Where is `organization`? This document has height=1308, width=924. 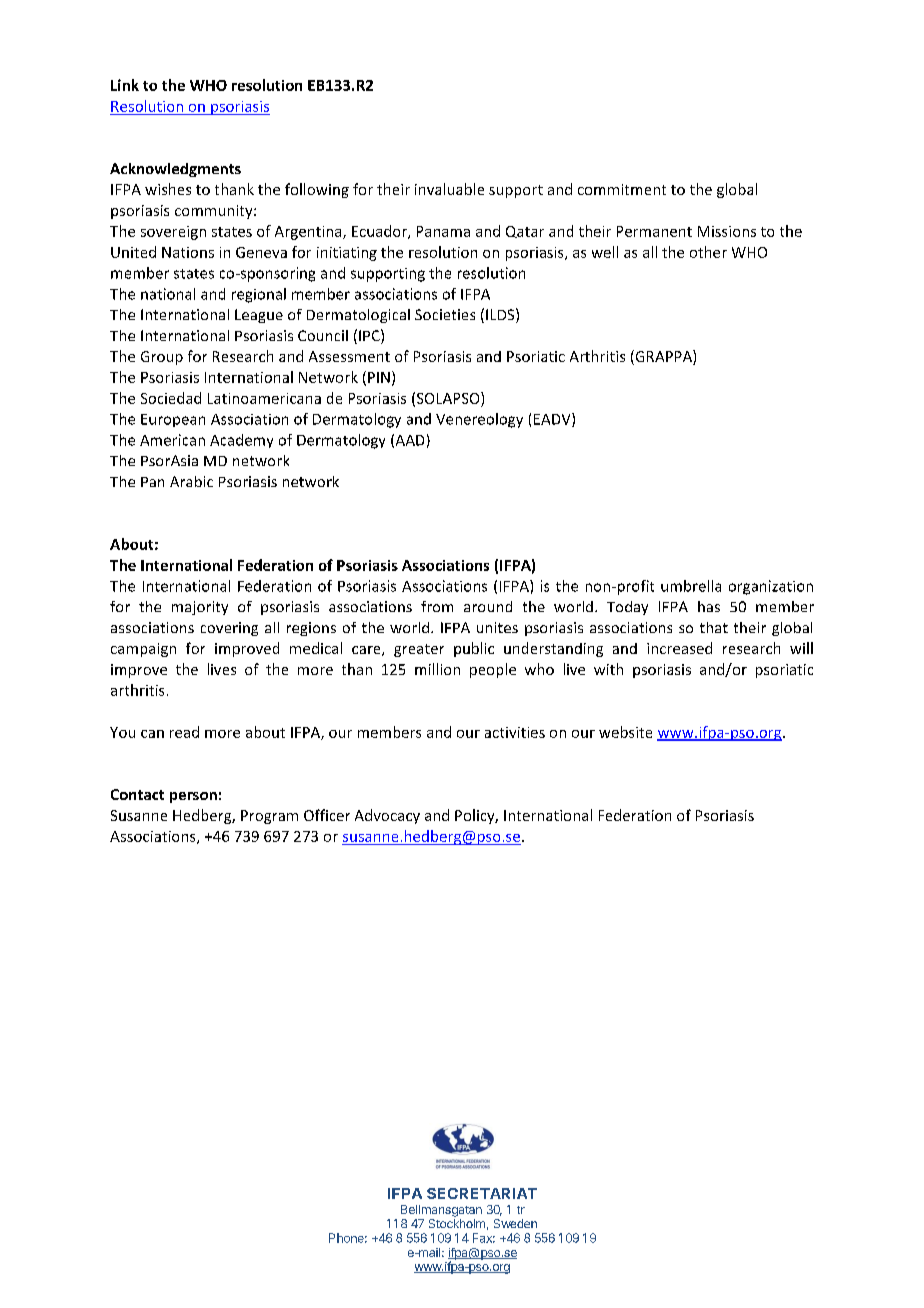 organization is located at coordinates (771, 587).
